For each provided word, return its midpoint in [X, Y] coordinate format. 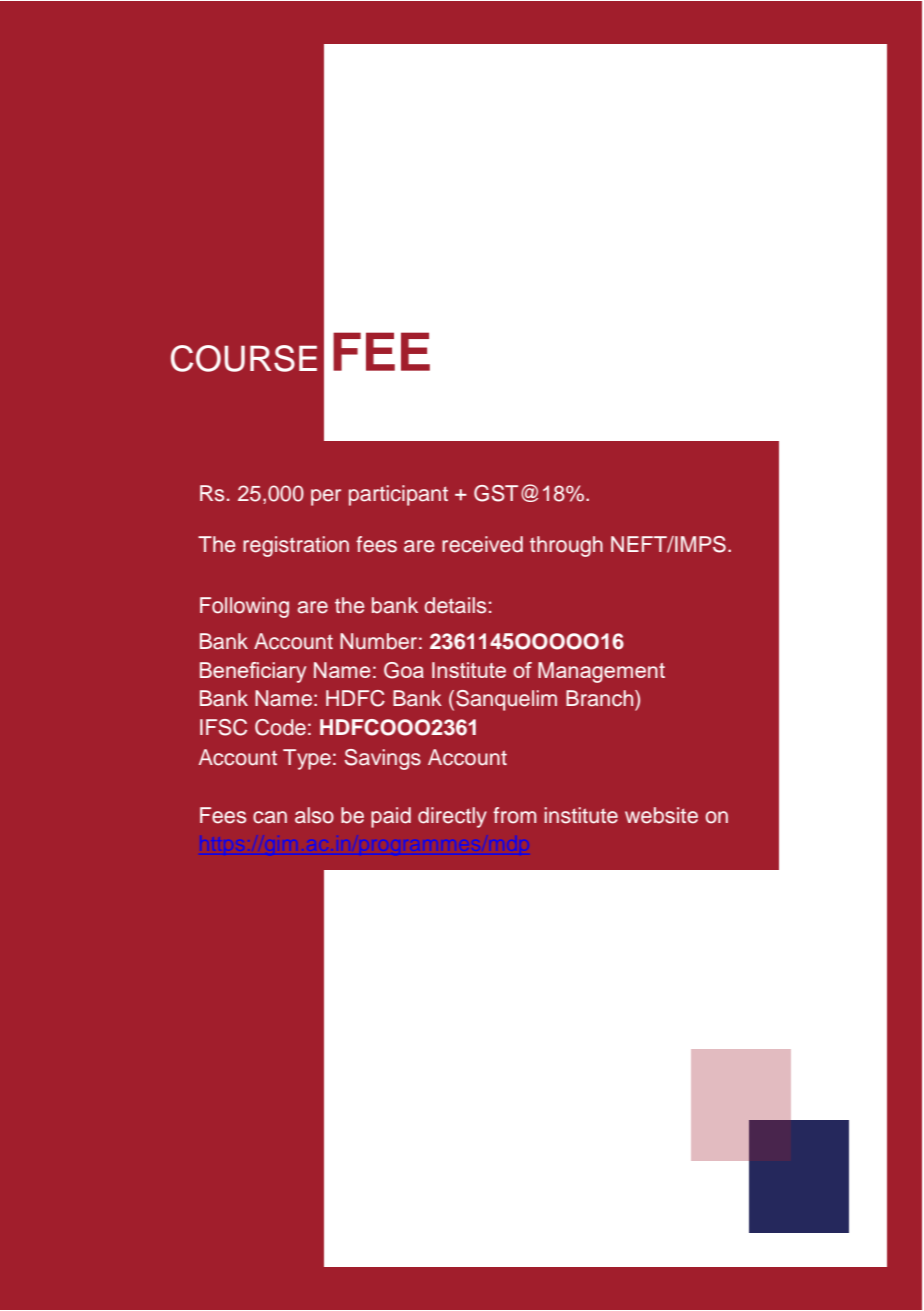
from [514, 815]
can [270, 817]
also [314, 815]
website [661, 815]
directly [452, 817]
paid [391, 817]
